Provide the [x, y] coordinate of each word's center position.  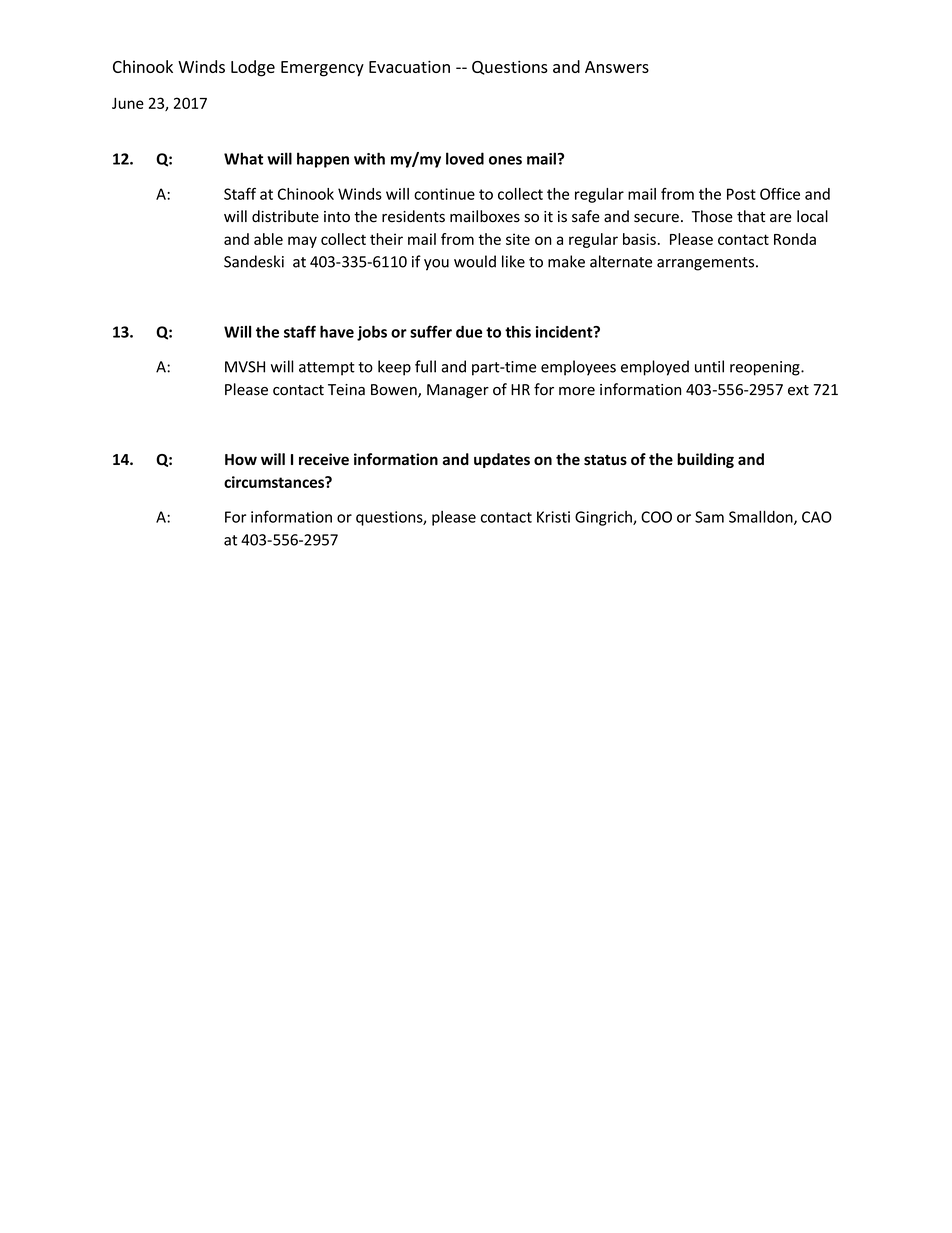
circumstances [275, 482]
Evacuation [409, 66]
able [268, 239]
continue [444, 194]
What [243, 158]
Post [741, 194]
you [436, 265]
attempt [327, 369]
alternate [621, 261]
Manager [458, 391]
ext [798, 390]
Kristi [553, 517]
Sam [709, 517]
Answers [617, 67]
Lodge [253, 68]
